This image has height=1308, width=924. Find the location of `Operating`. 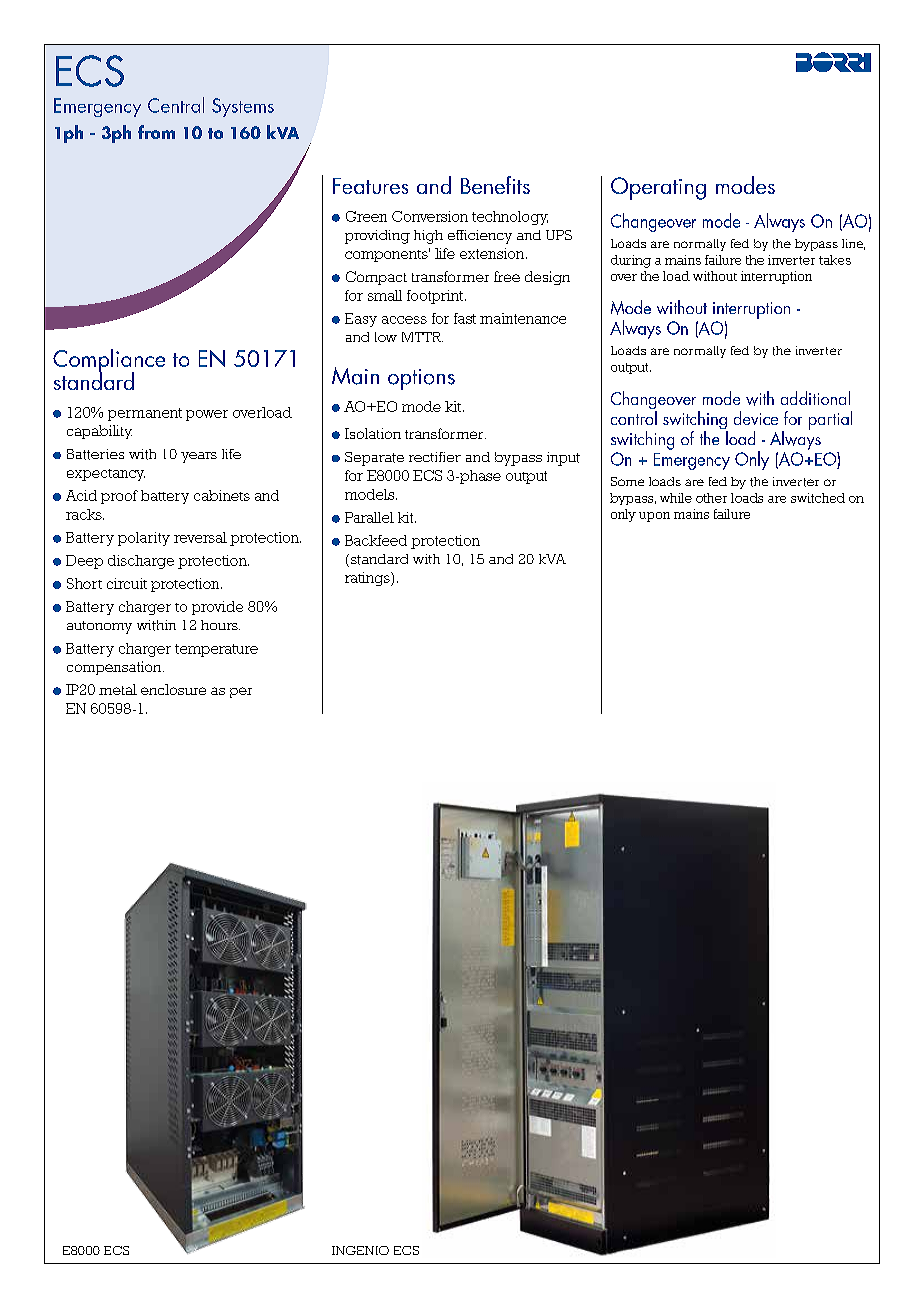

Operating is located at coordinates (658, 188).
